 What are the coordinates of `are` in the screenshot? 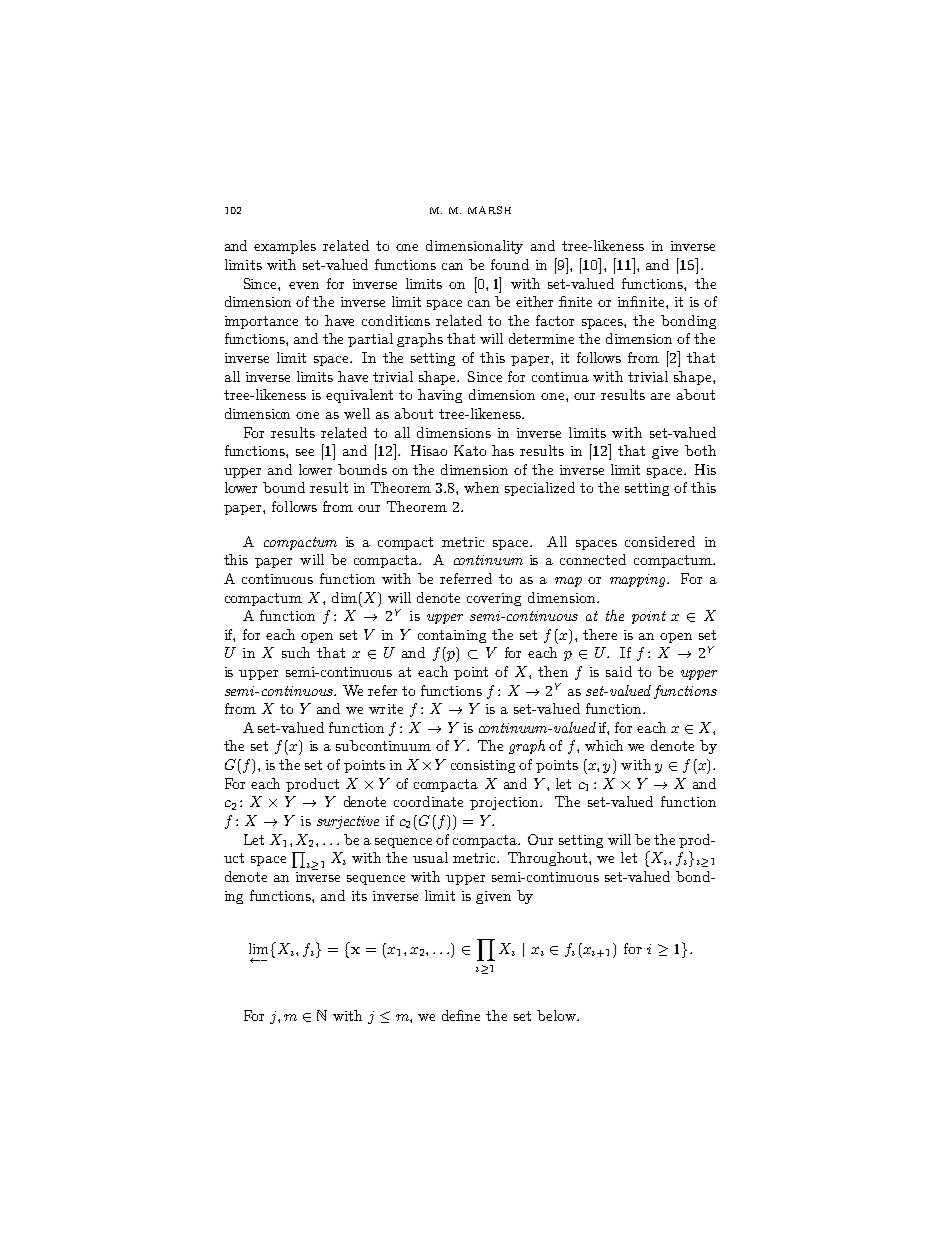 It's located at (660, 396).
